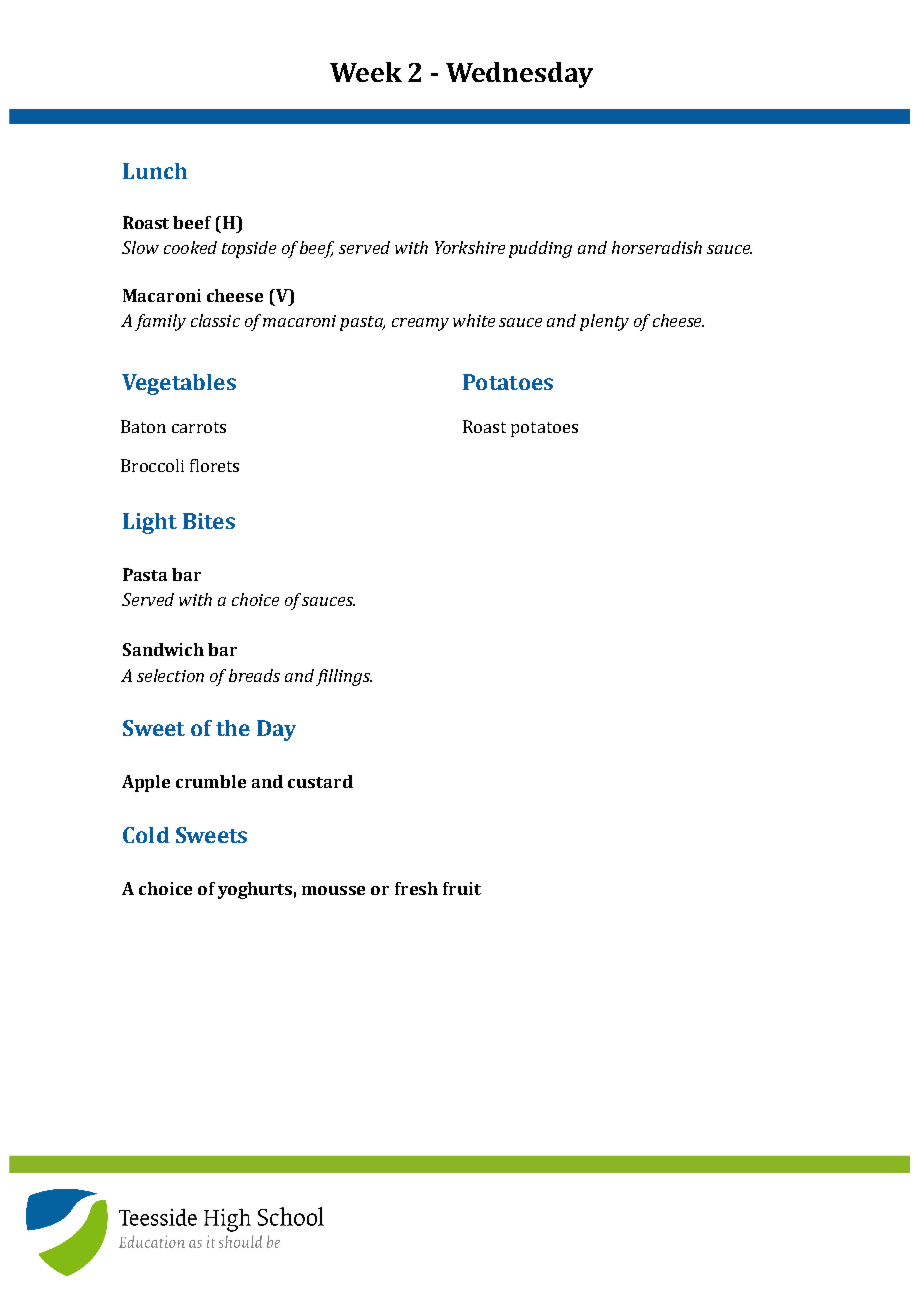  What do you see at coordinates (420, 324) in the screenshot?
I see `creamy` at bounding box center [420, 324].
